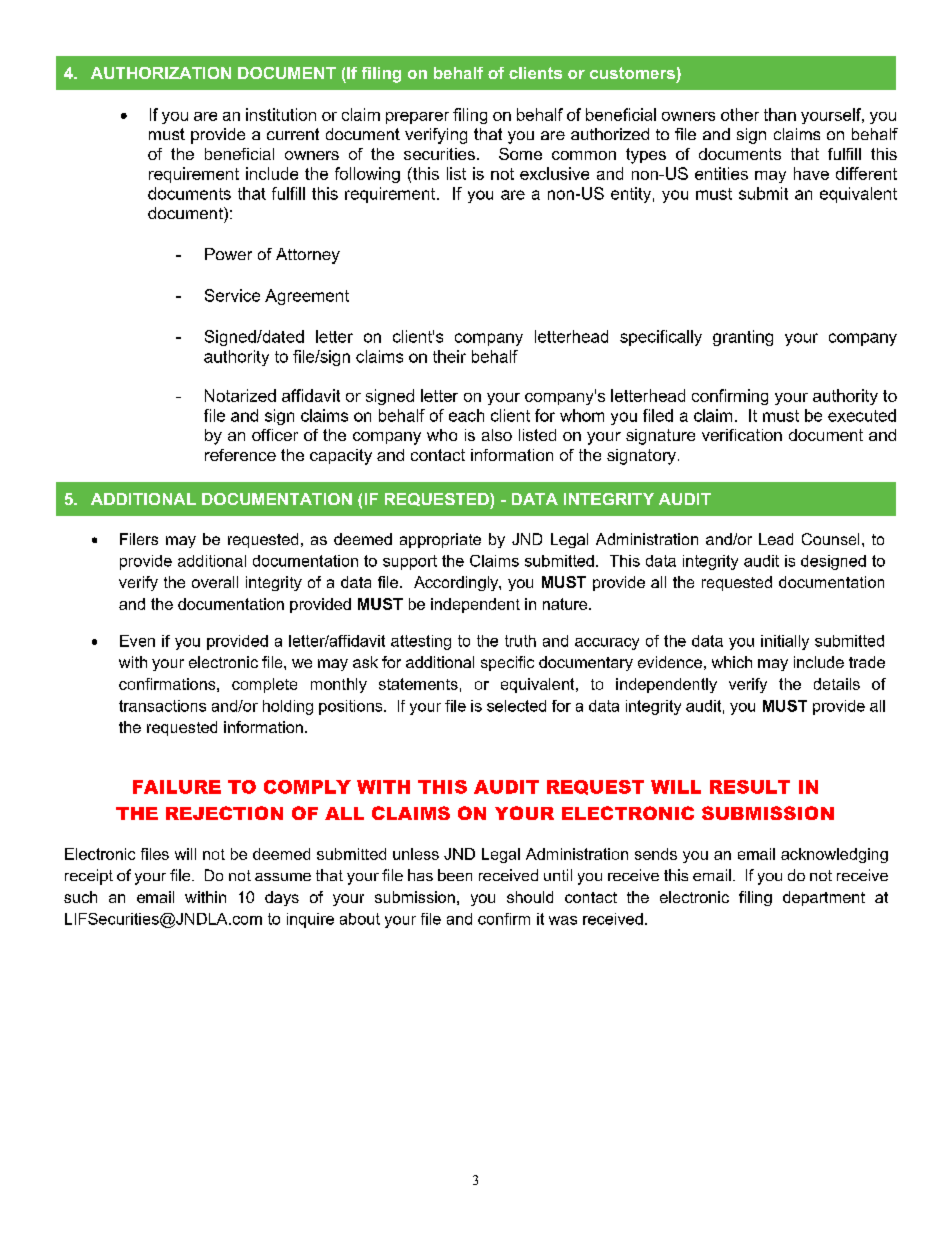 The height and width of the screenshot is (1233, 952). What do you see at coordinates (455, 875) in the screenshot?
I see `been` at bounding box center [455, 875].
